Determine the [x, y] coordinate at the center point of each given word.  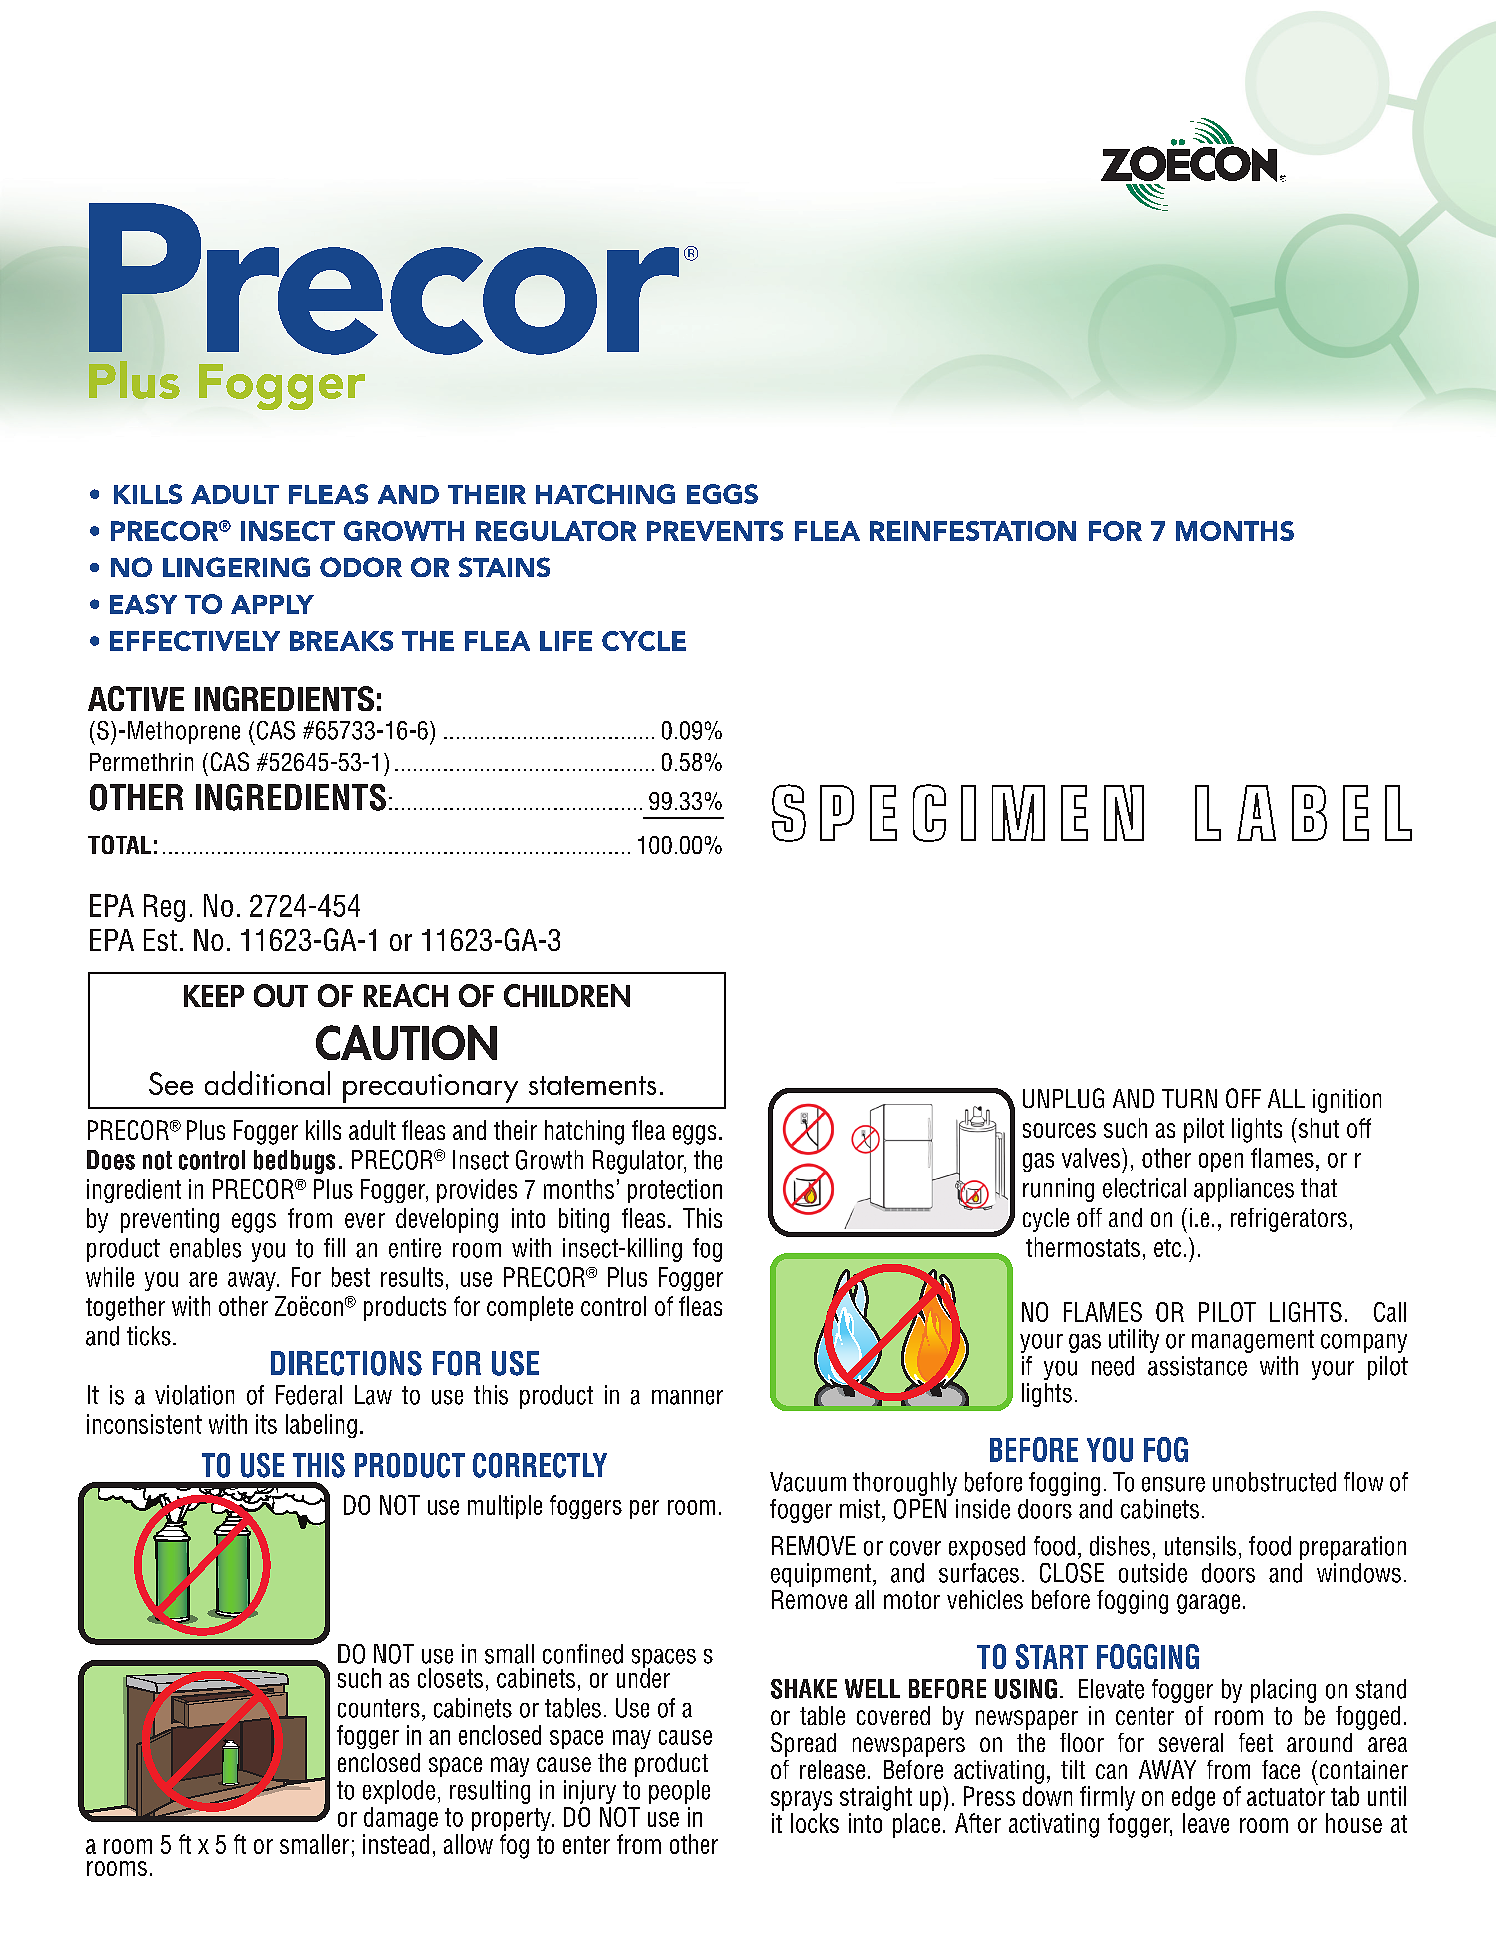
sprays [801, 1801]
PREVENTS [715, 531]
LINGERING [236, 567]
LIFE [566, 641]
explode [399, 1792]
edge [1193, 1798]
